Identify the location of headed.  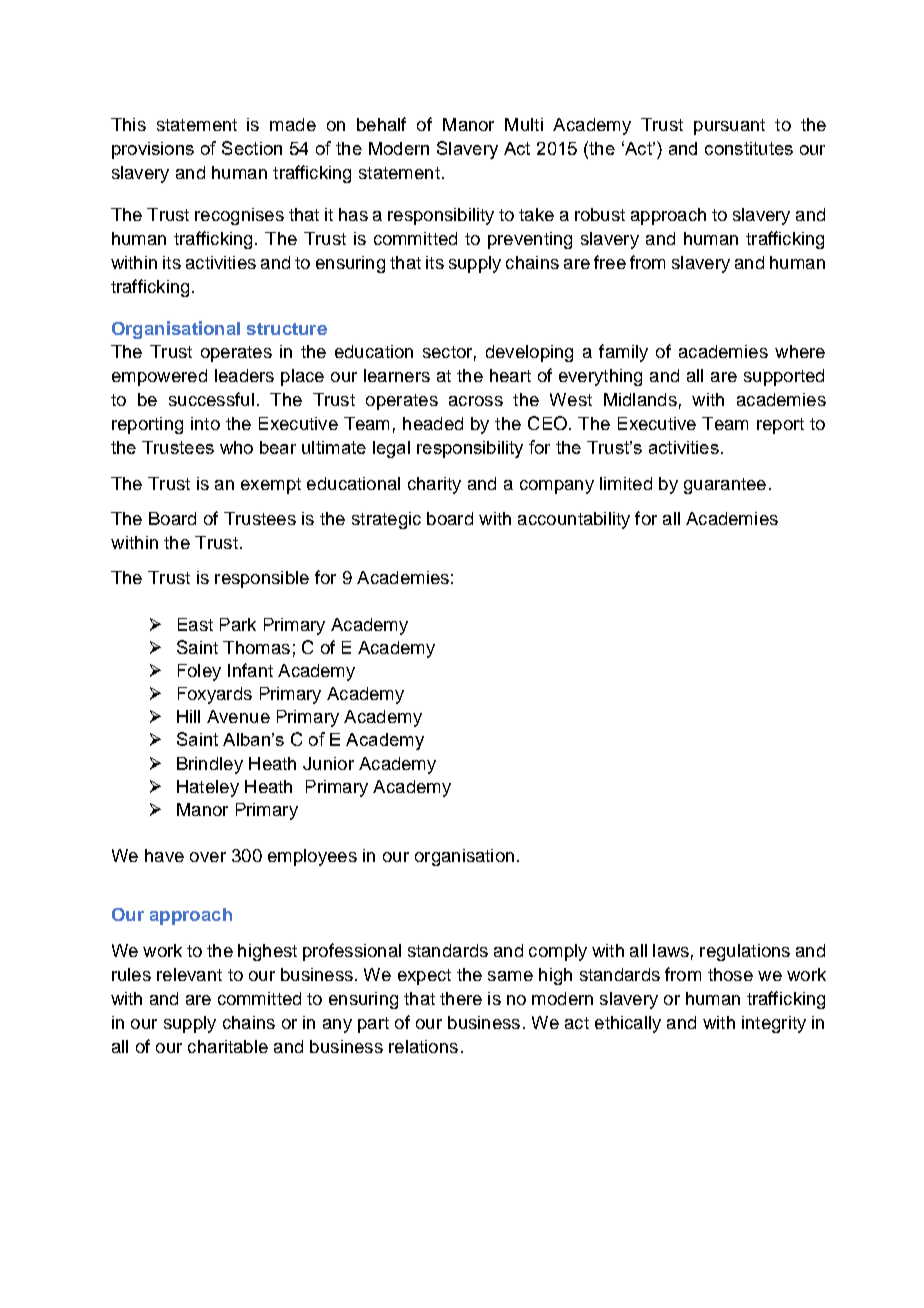
(433, 423).
